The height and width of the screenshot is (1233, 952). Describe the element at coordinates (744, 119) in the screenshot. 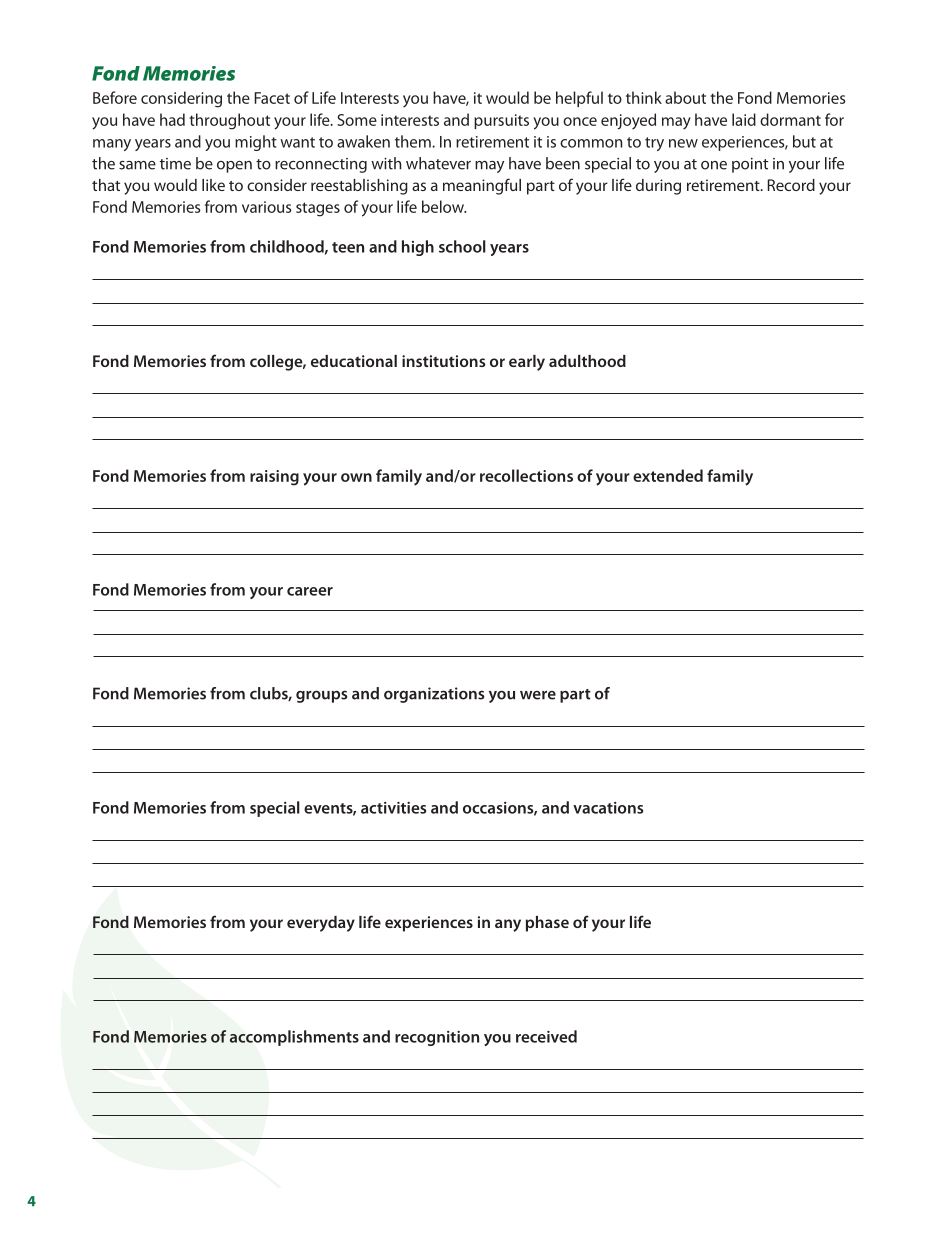

I see `laid` at that location.
